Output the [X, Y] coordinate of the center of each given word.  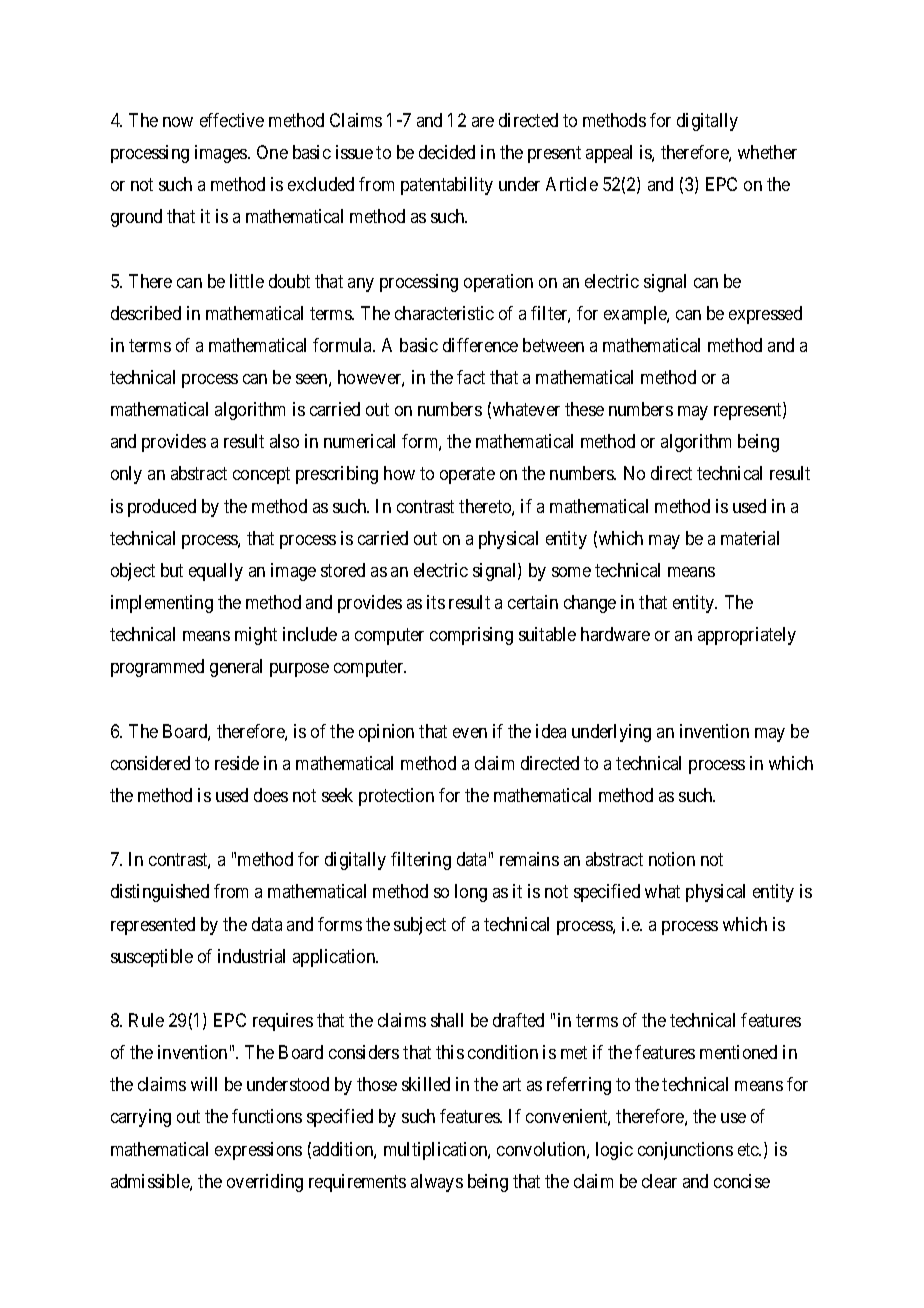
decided [447, 152]
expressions [258, 1151]
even [470, 733]
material [750, 538]
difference [480, 345]
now [178, 122]
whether [767, 152]
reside [237, 763]
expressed [765, 315]
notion [672, 859]
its [436, 602]
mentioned [738, 1052]
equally [216, 572]
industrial [251, 956]
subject [420, 926]
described [146, 313]
